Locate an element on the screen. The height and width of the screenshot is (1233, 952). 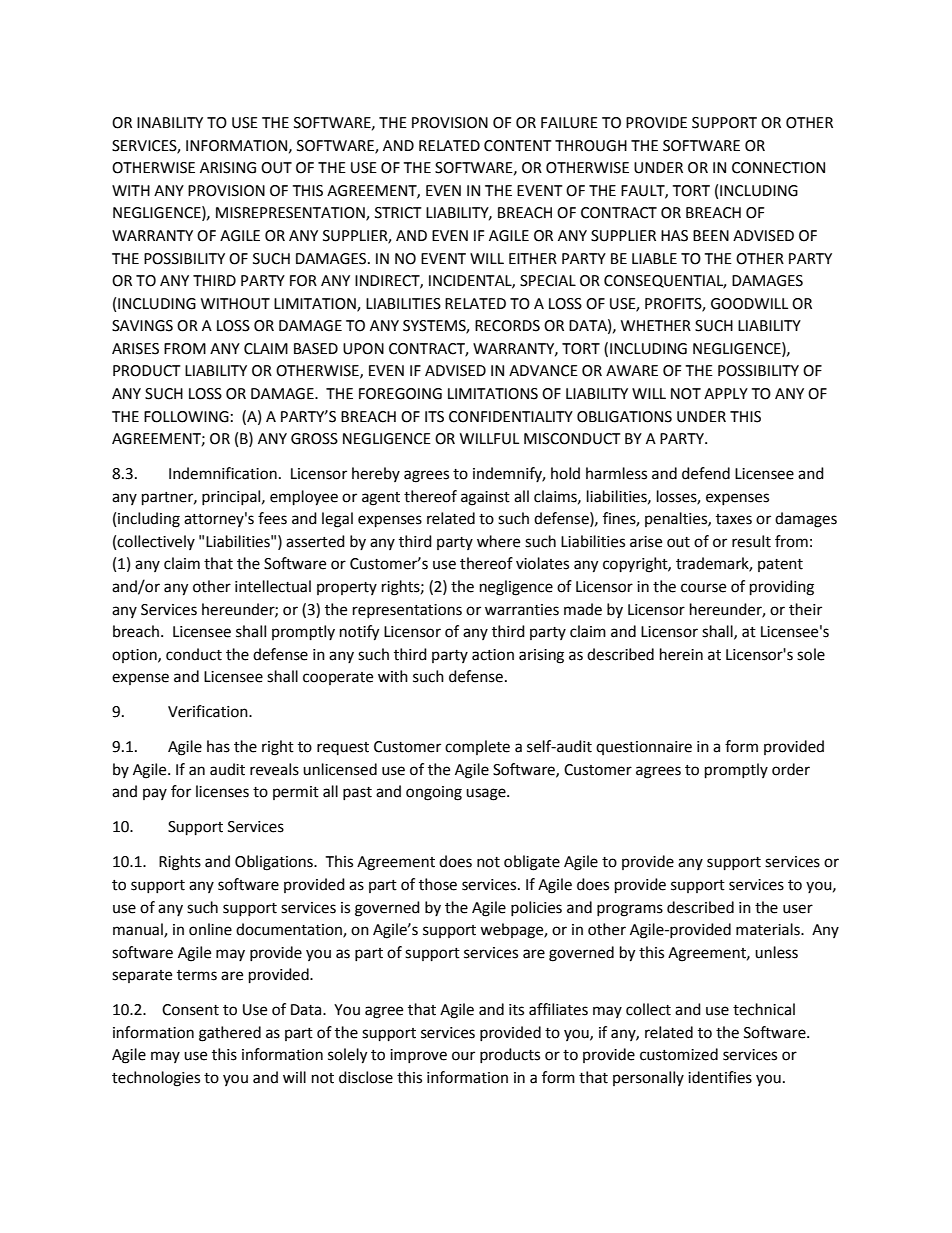
course is located at coordinates (703, 588).
